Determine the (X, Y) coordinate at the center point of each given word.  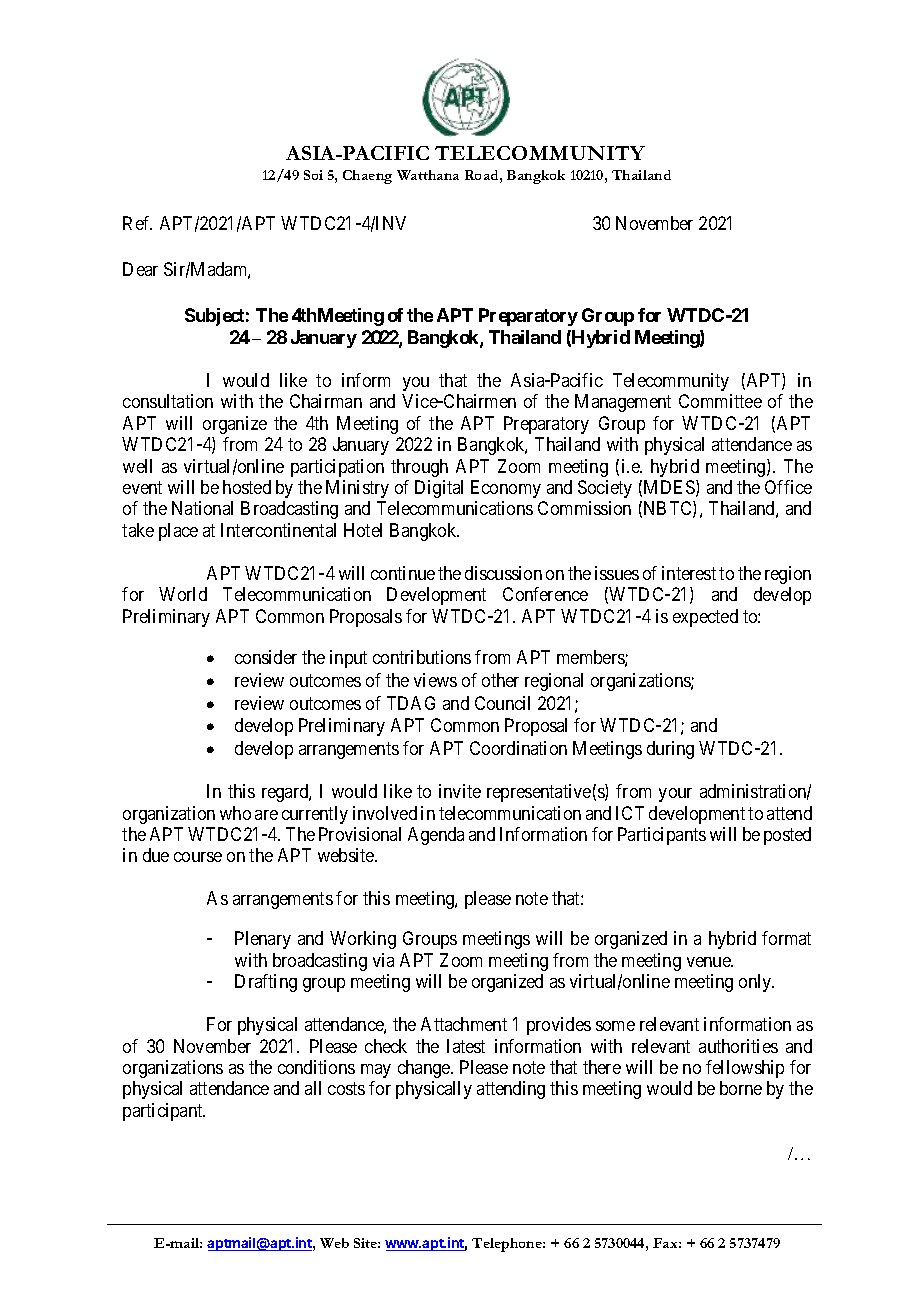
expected (705, 618)
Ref (137, 223)
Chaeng (367, 177)
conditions (316, 1067)
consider (266, 657)
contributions (422, 657)
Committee (720, 401)
